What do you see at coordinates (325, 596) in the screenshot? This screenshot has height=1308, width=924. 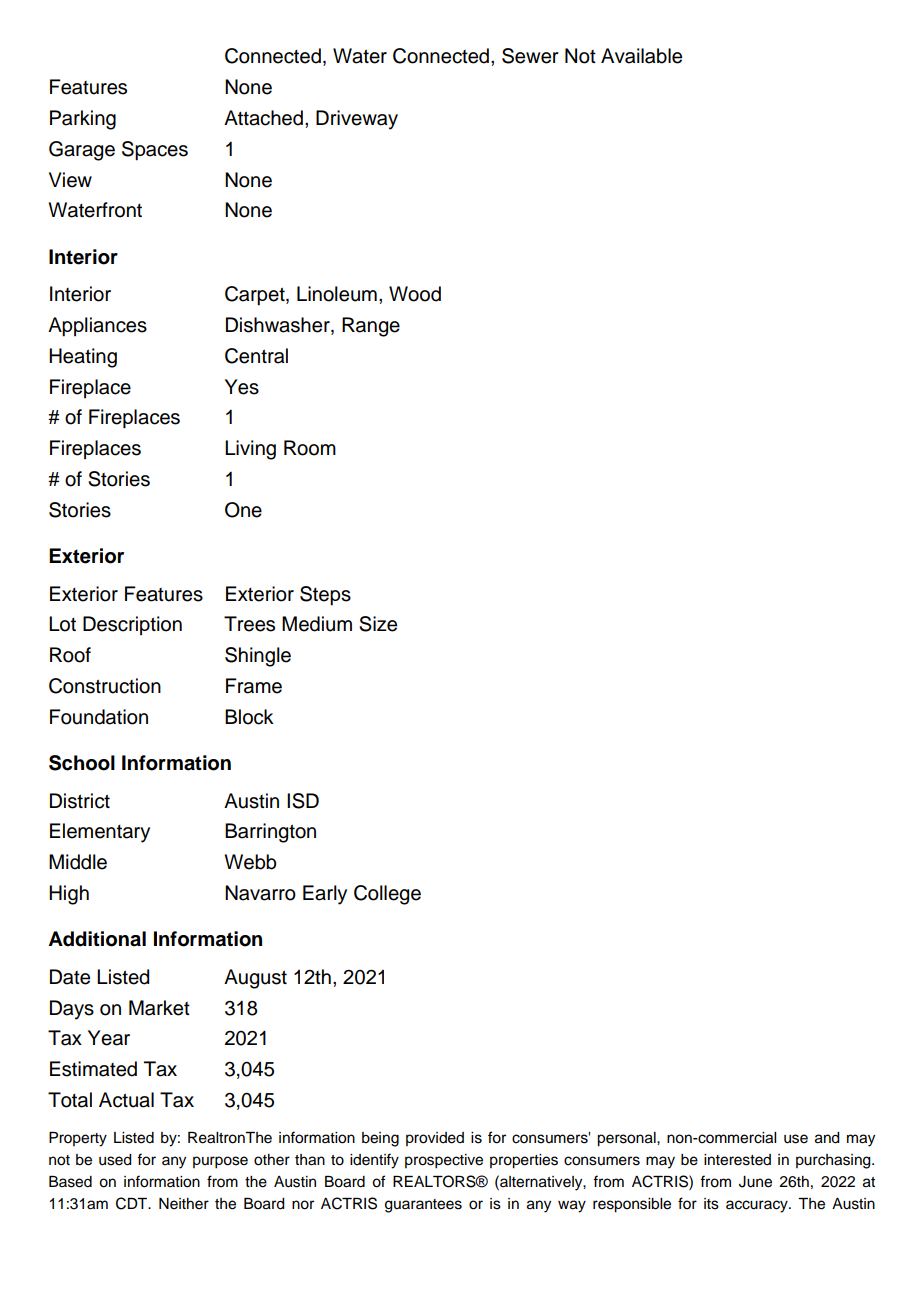 I see `Steps` at bounding box center [325, 596].
